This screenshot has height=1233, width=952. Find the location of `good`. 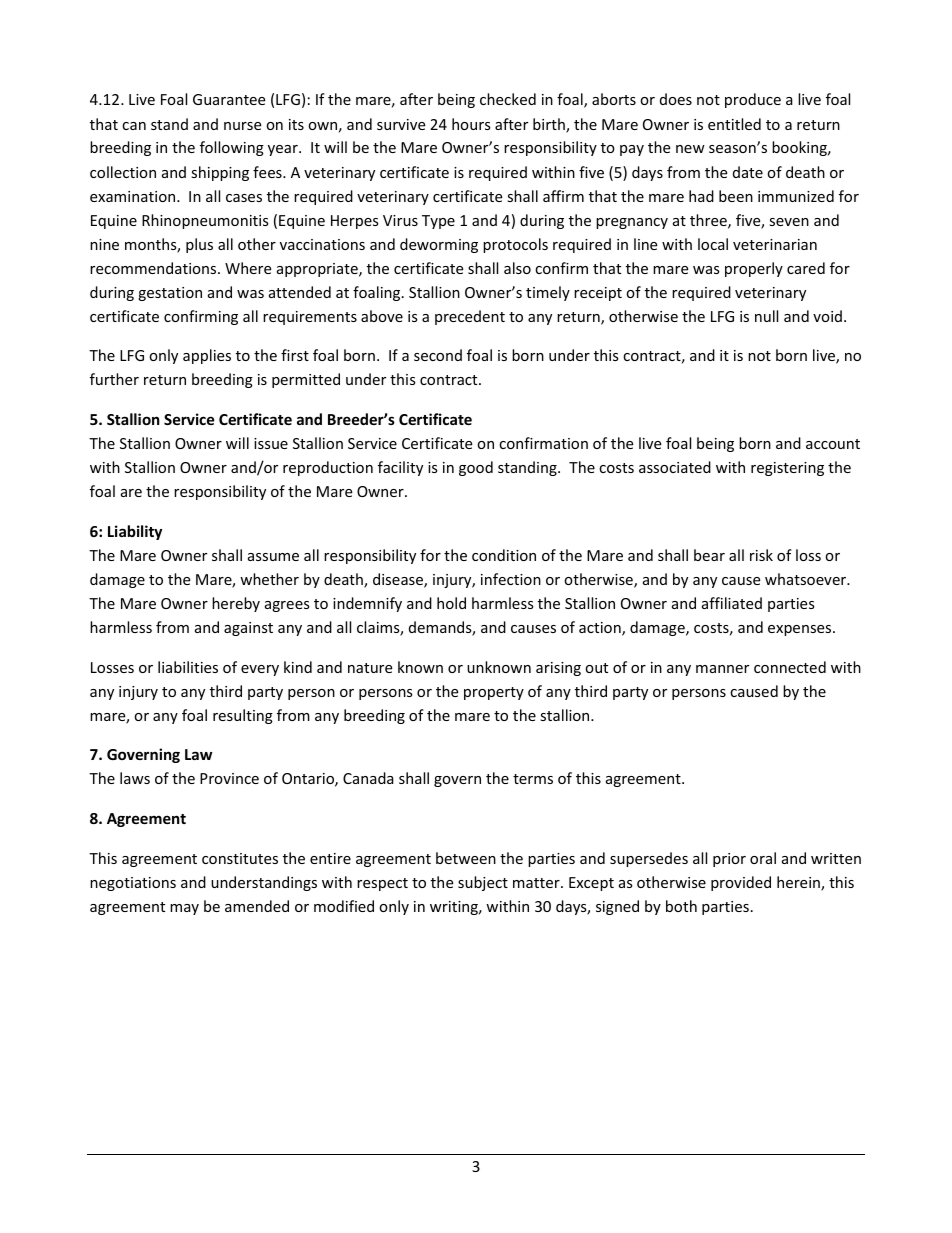

good is located at coordinates (476, 468).
